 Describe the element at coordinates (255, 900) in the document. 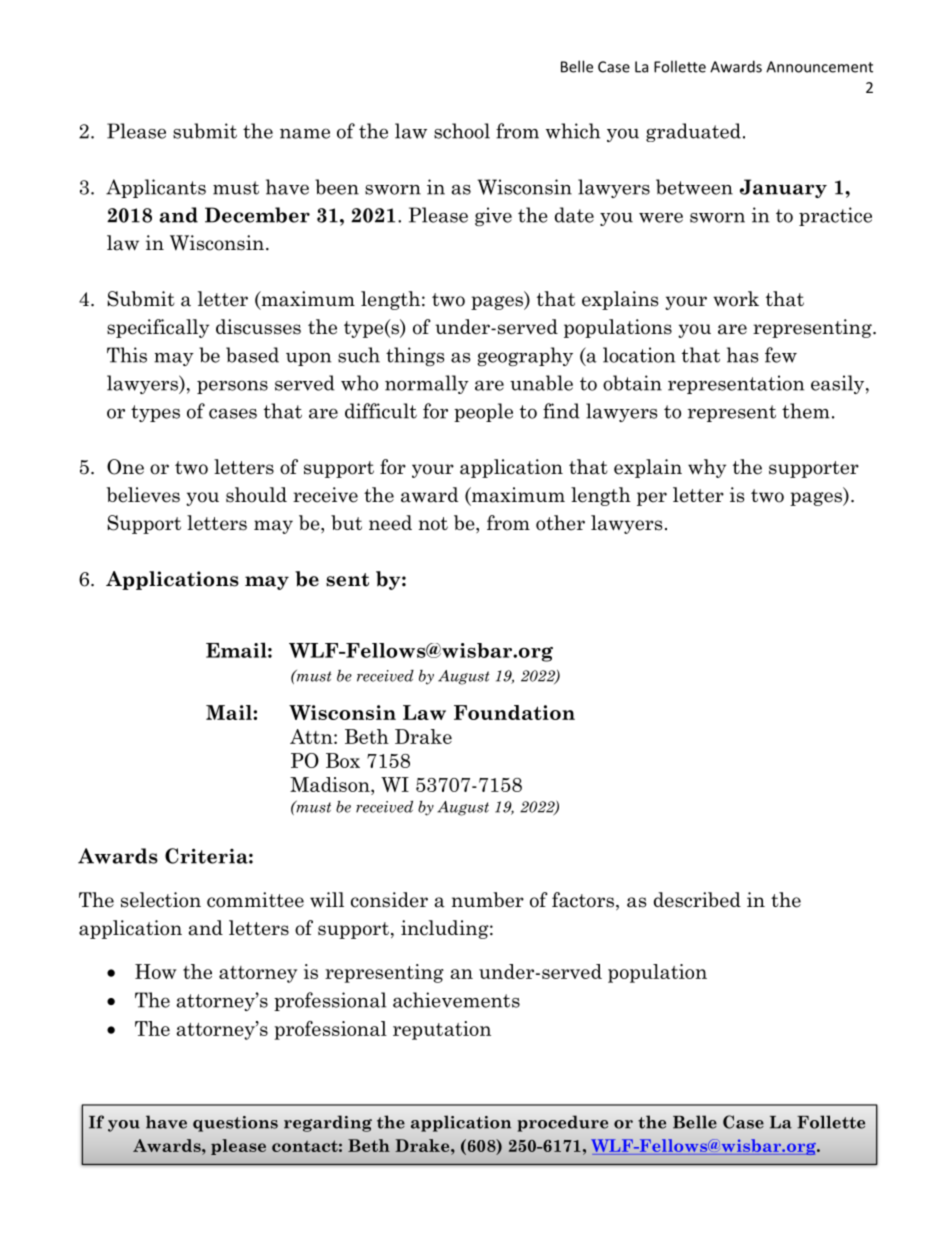

I see `committee` at that location.
